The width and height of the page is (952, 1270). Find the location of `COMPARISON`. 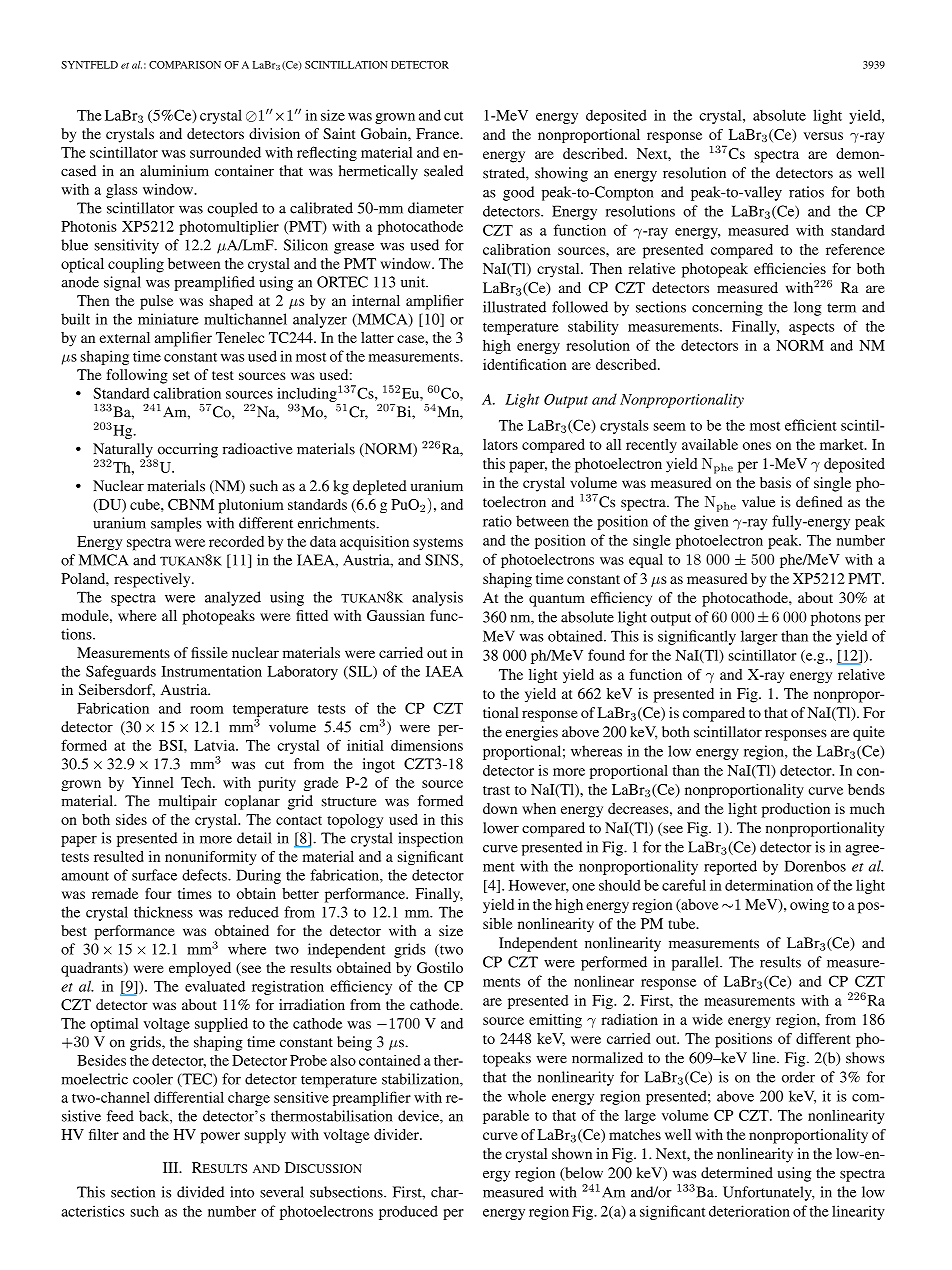

COMPARISON is located at coordinates (185, 65).
